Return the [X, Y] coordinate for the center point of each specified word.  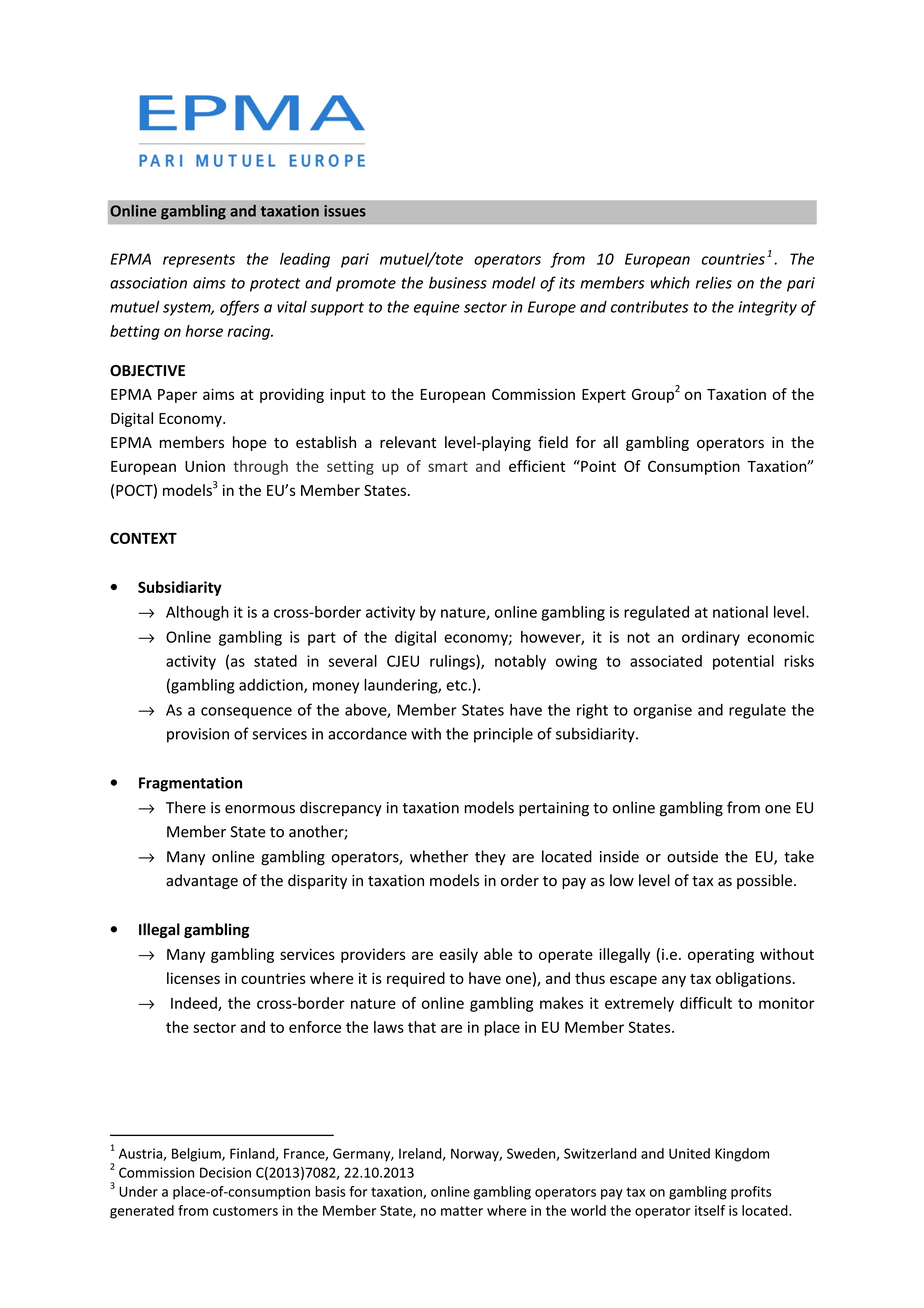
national [740, 612]
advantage [202, 881]
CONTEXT [143, 538]
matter [462, 1211]
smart [448, 467]
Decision [225, 1172]
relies [714, 282]
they [490, 858]
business [458, 282]
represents [199, 261]
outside [692, 856]
